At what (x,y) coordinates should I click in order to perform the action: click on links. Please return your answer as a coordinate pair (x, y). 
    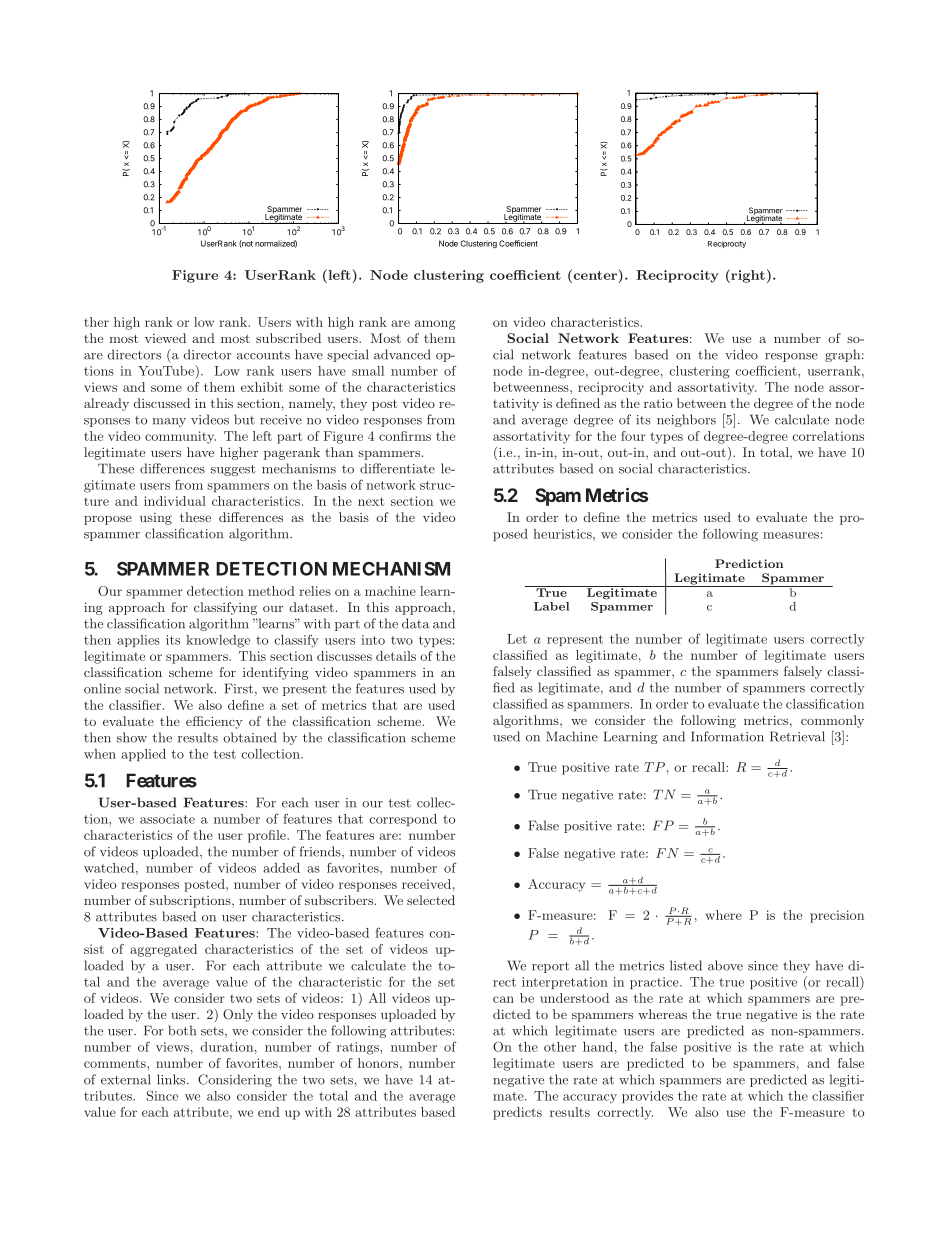
    Looking at the image, I should click on (172, 1079).
